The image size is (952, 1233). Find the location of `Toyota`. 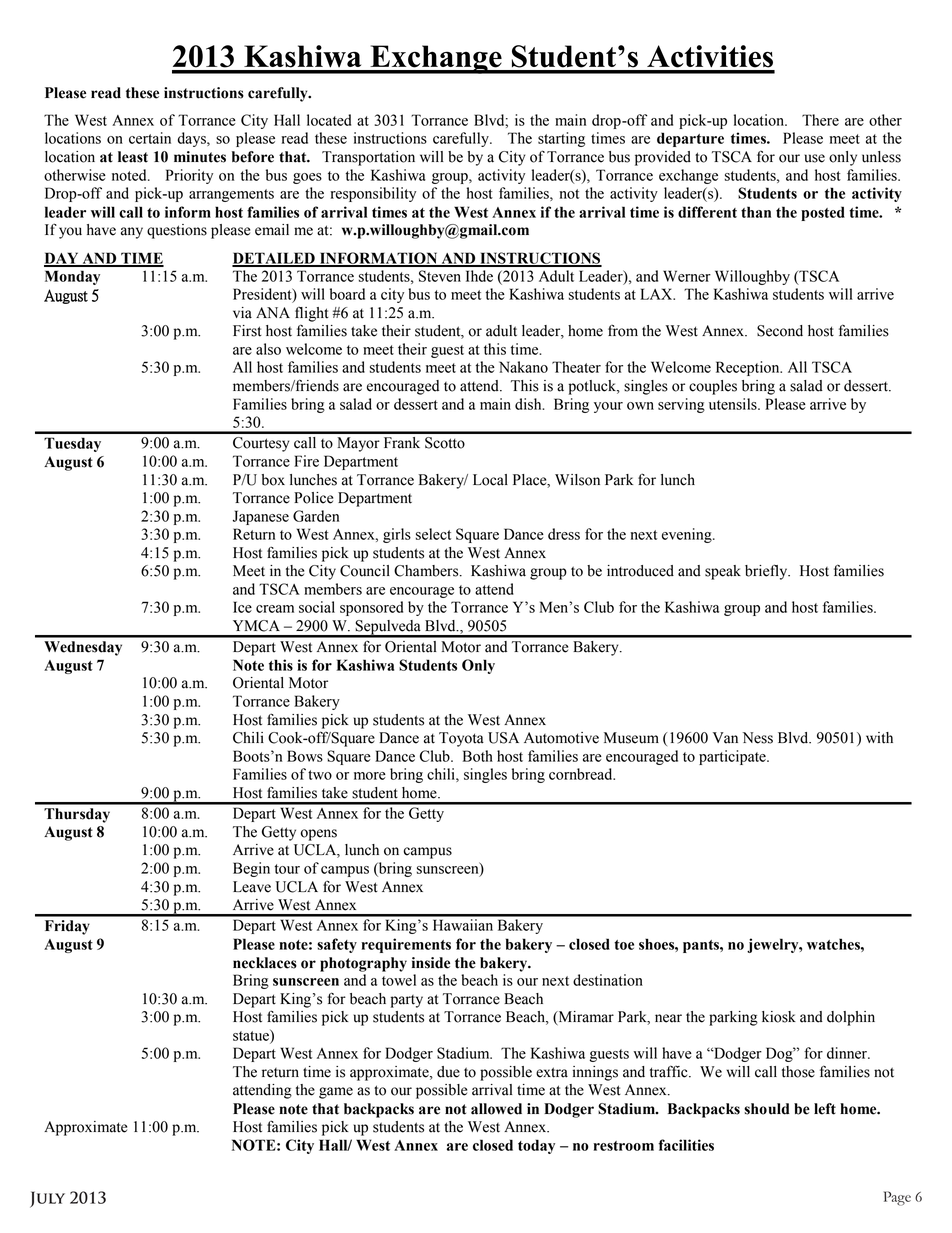

Toyota is located at coordinates (461, 739).
